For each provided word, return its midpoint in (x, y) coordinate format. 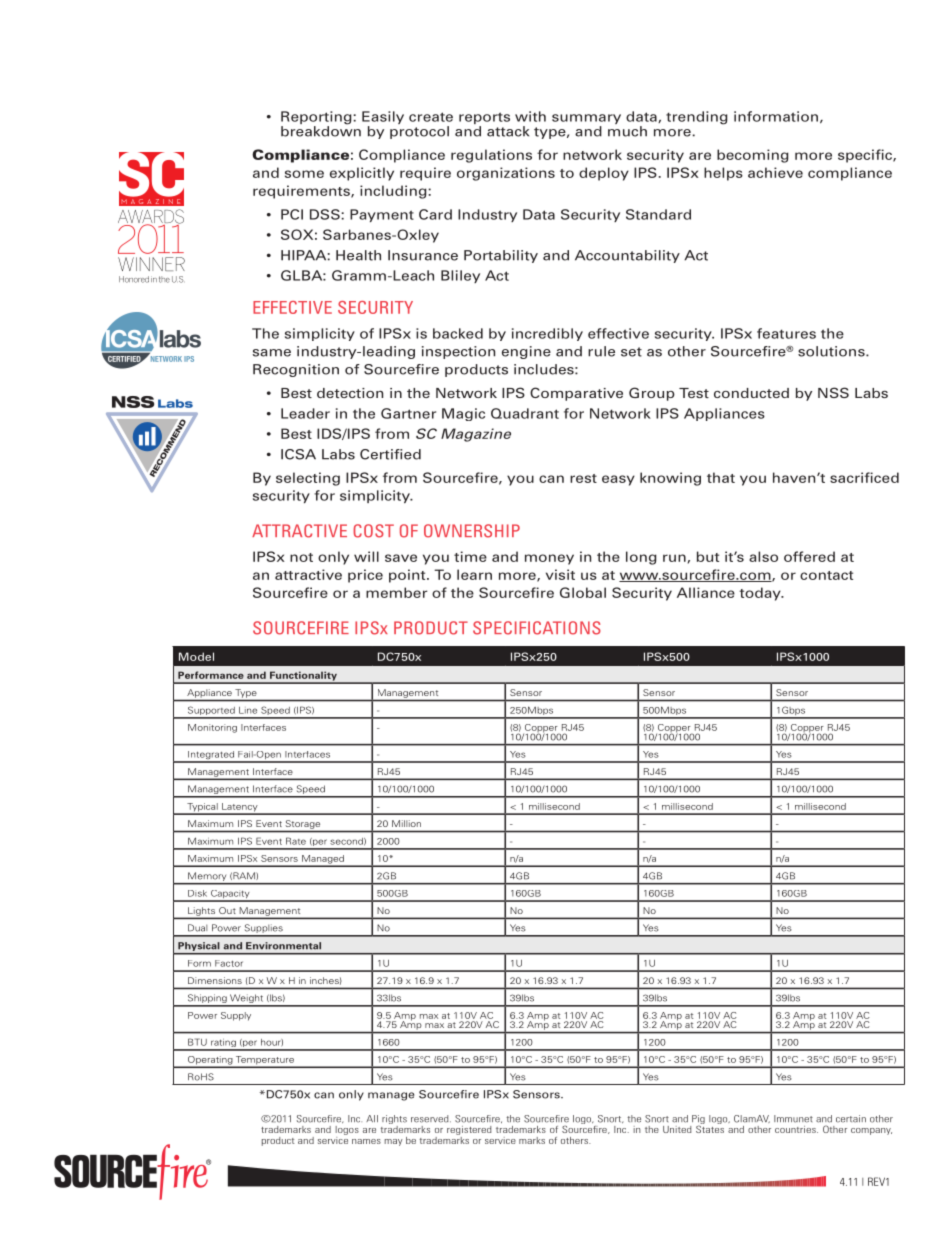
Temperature (265, 1061)
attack (508, 131)
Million (406, 823)
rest (583, 478)
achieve (775, 172)
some (304, 174)
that (721, 477)
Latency (240, 808)
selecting (308, 479)
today (761, 594)
